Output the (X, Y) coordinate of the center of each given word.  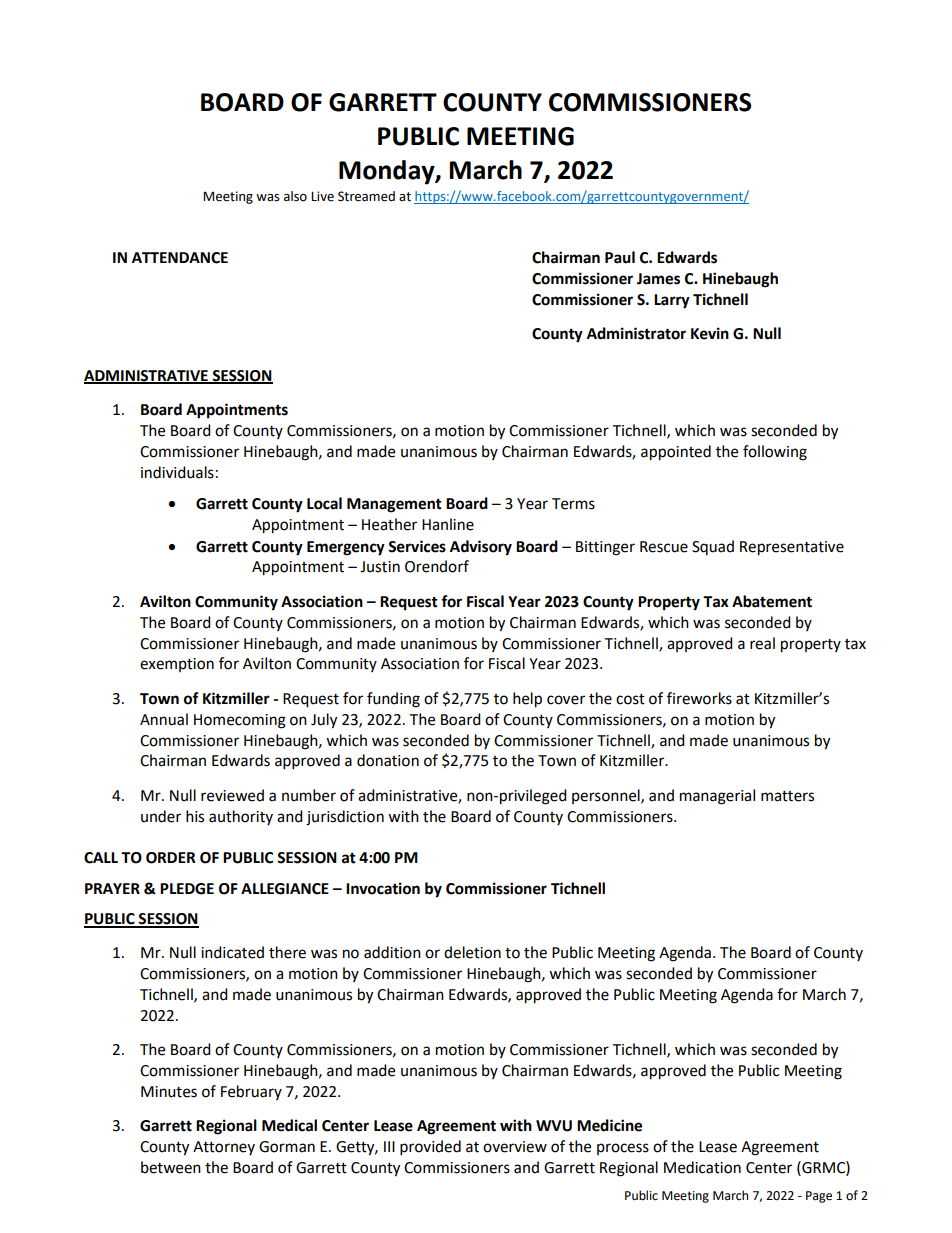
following (775, 453)
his (195, 816)
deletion (472, 952)
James (658, 279)
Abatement (772, 601)
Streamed (366, 196)
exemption (177, 665)
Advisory (481, 548)
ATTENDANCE (180, 258)
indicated (232, 952)
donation (388, 760)
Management (394, 505)
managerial (717, 797)
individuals (177, 472)
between (171, 1167)
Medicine (609, 1125)
